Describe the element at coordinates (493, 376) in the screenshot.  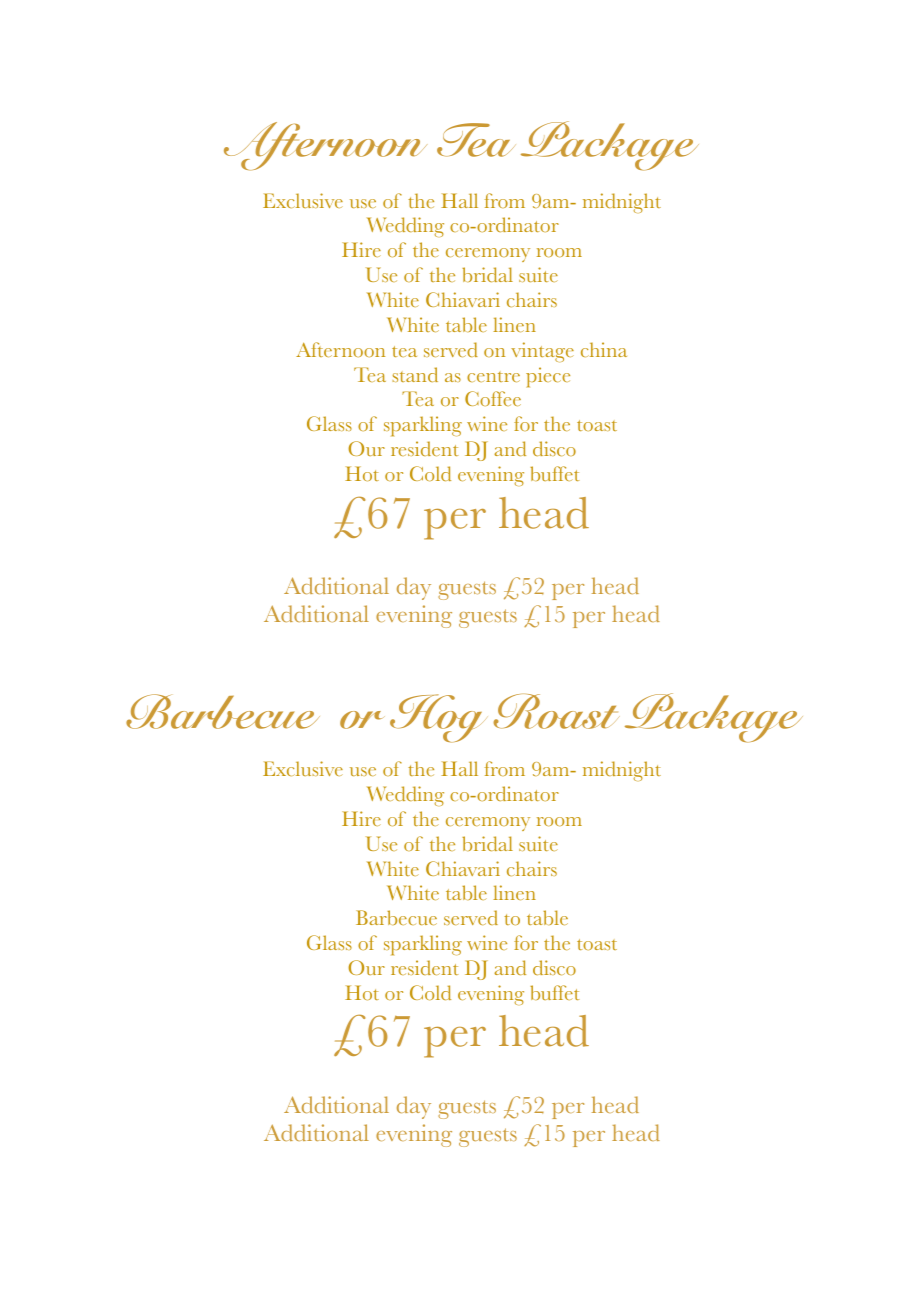
I see `centre` at that location.
